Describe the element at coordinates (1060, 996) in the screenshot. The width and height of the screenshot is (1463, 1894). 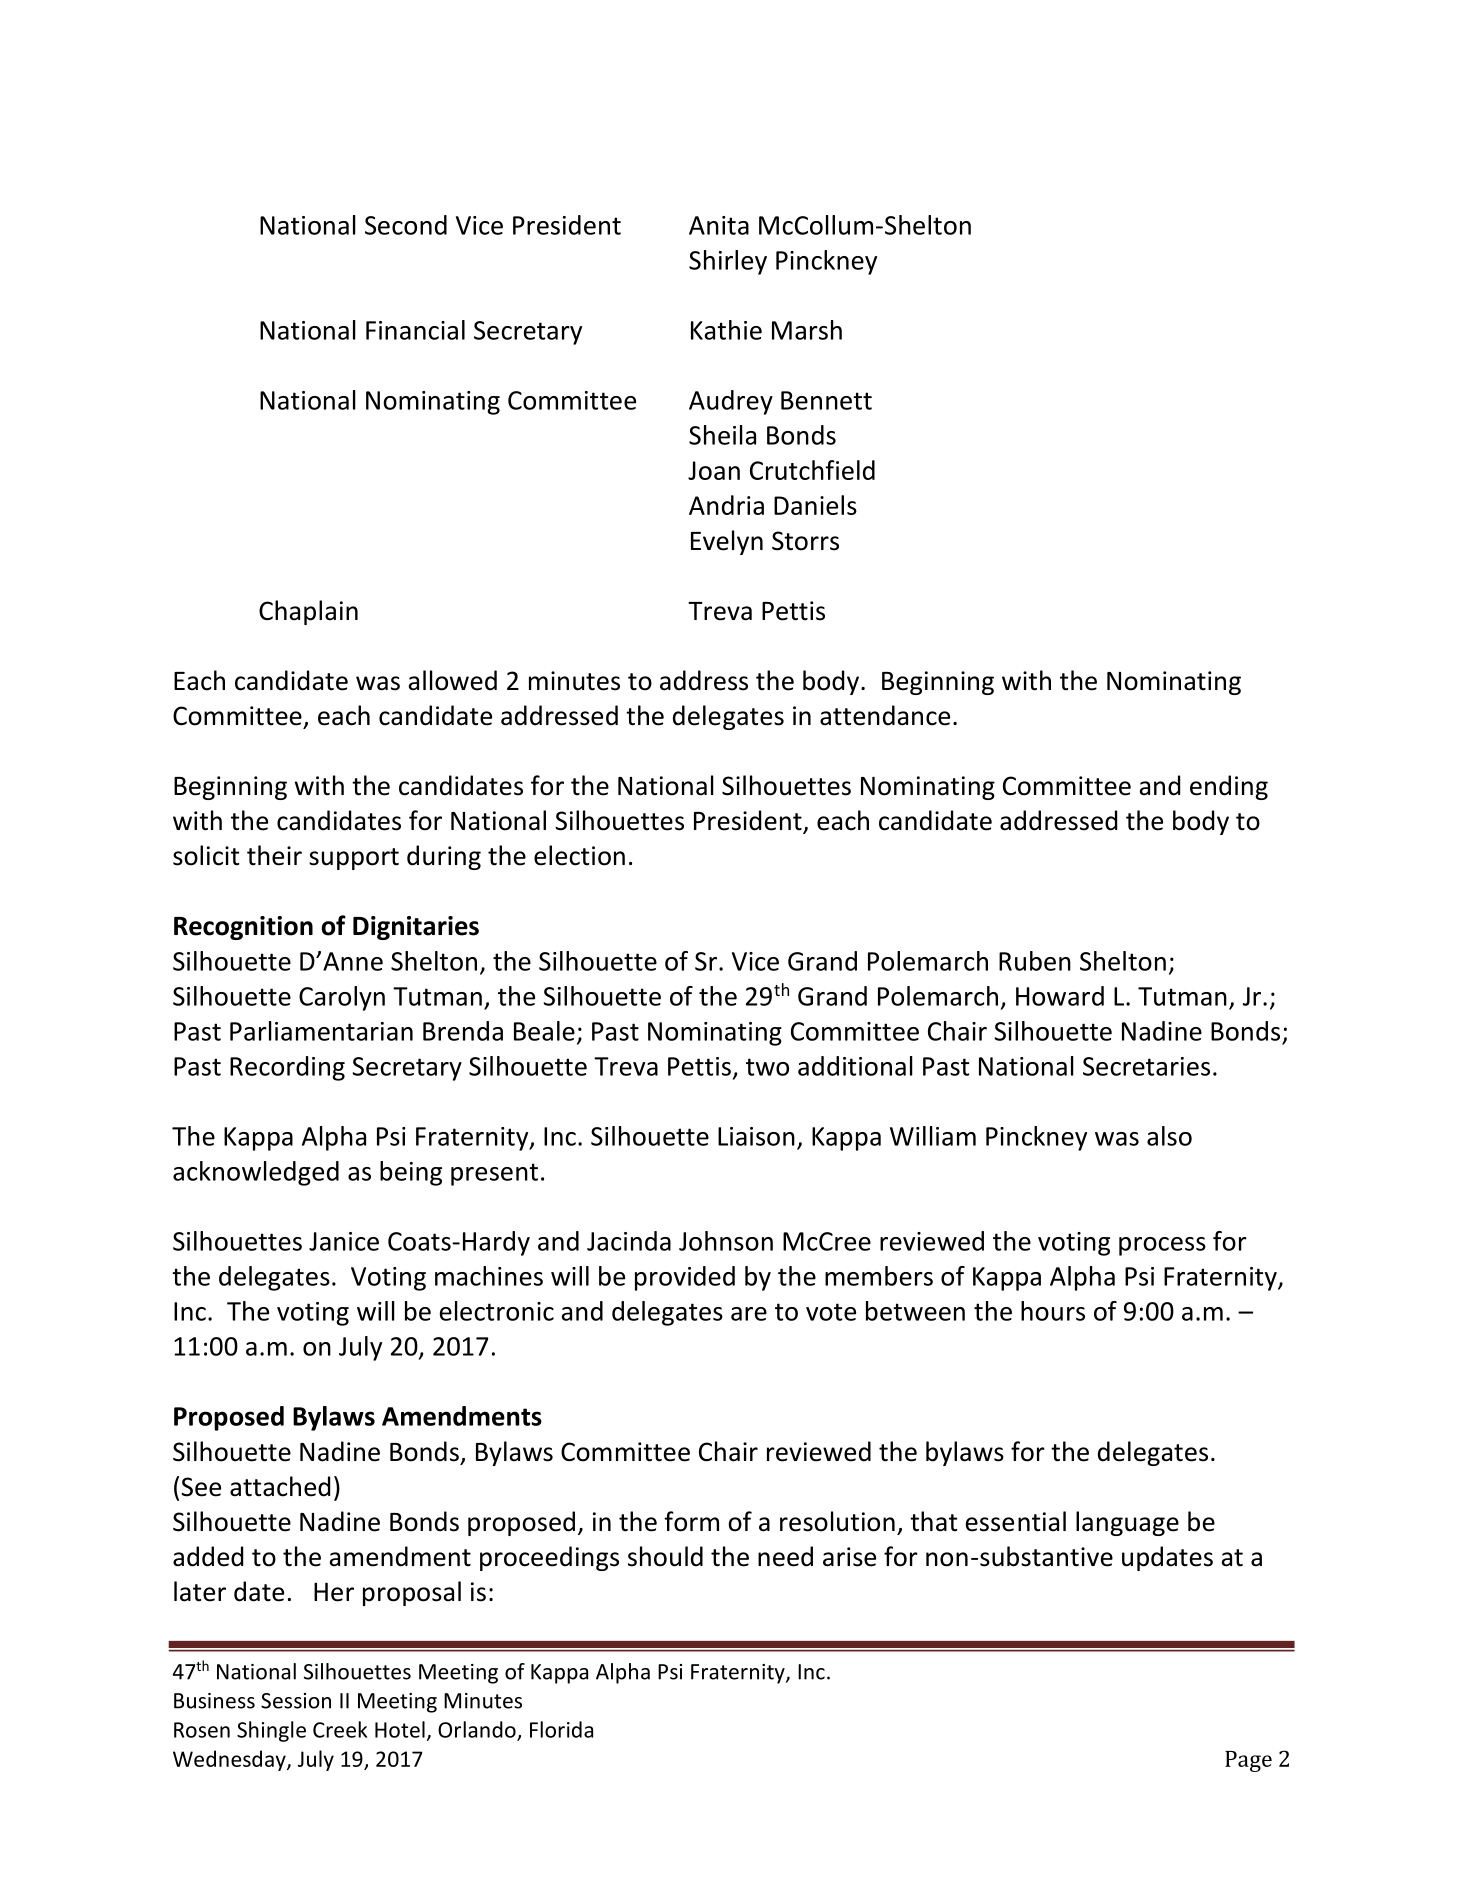
I see `Howard` at that location.
